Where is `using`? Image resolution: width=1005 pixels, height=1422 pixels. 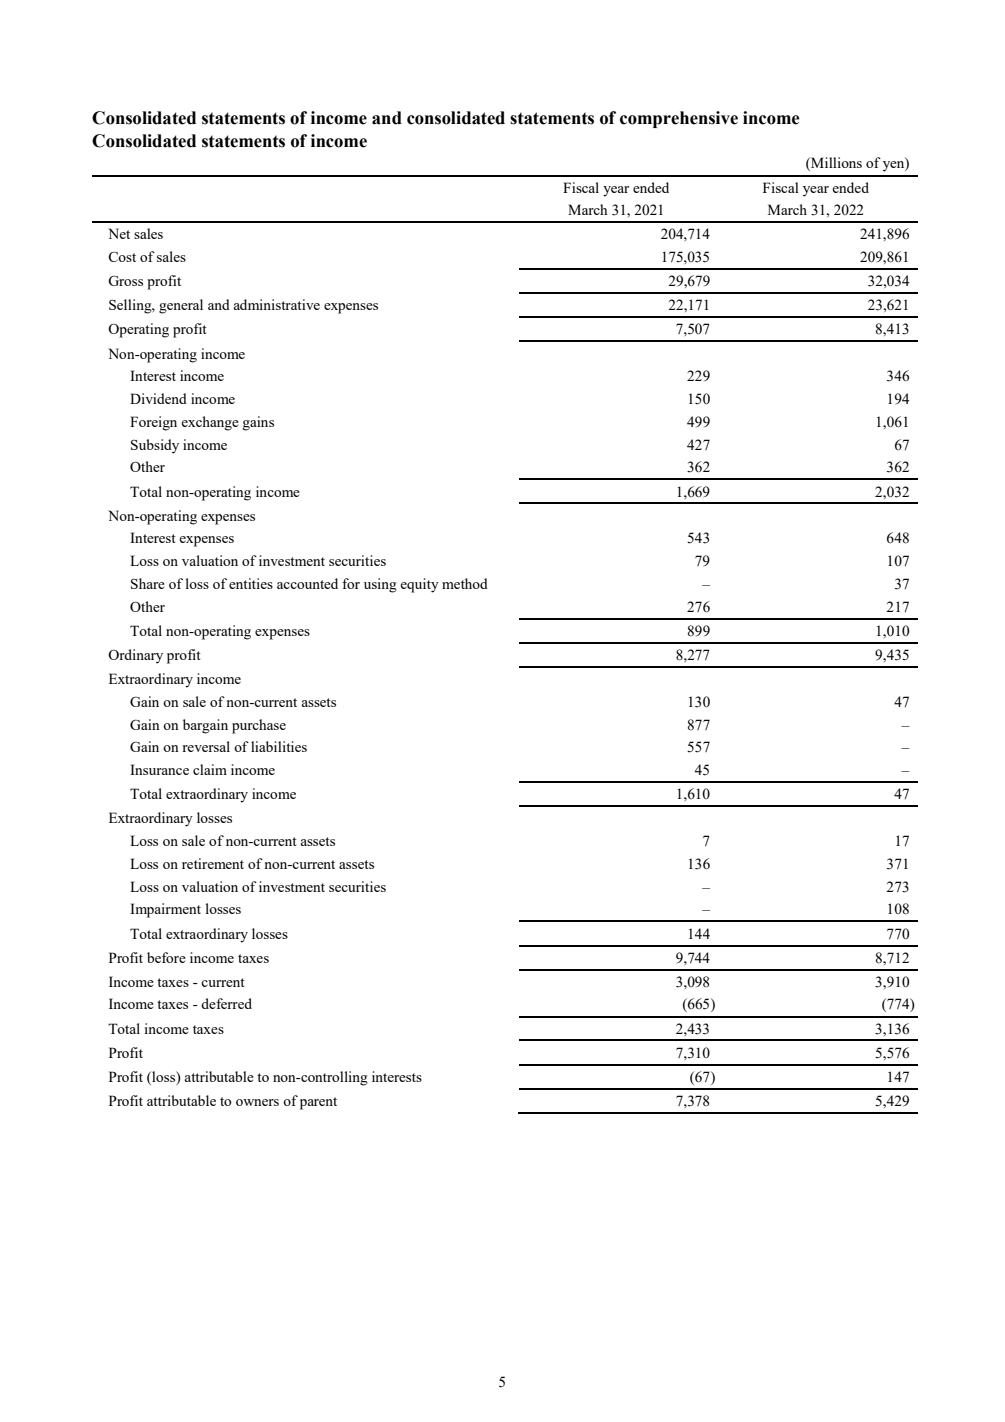
using is located at coordinates (380, 585).
